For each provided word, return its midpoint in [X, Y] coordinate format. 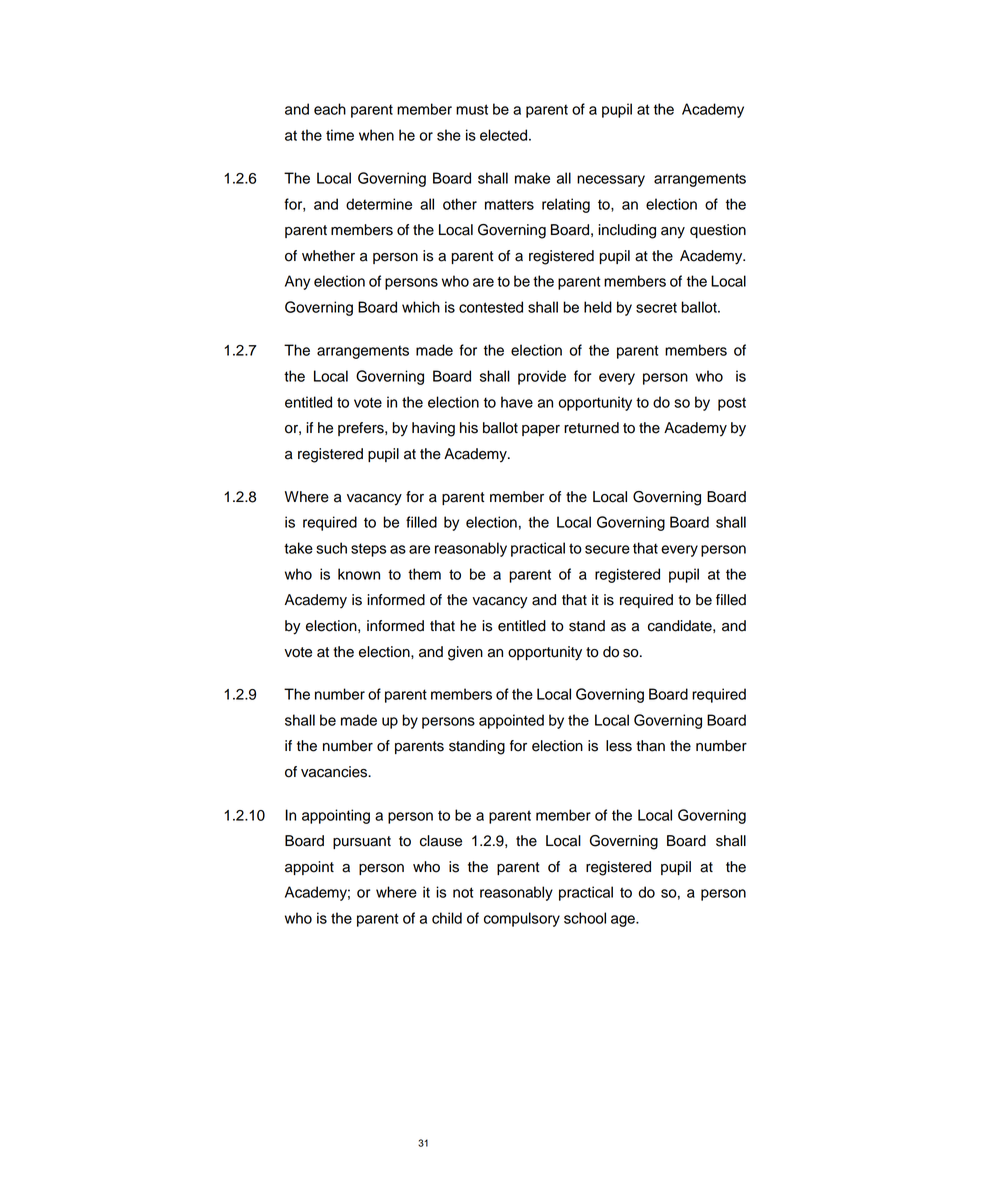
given [465, 653]
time [340, 135]
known [359, 574]
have [517, 402]
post [732, 404]
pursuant [362, 842]
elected [505, 135]
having [433, 429]
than [650, 746]
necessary [611, 181]
